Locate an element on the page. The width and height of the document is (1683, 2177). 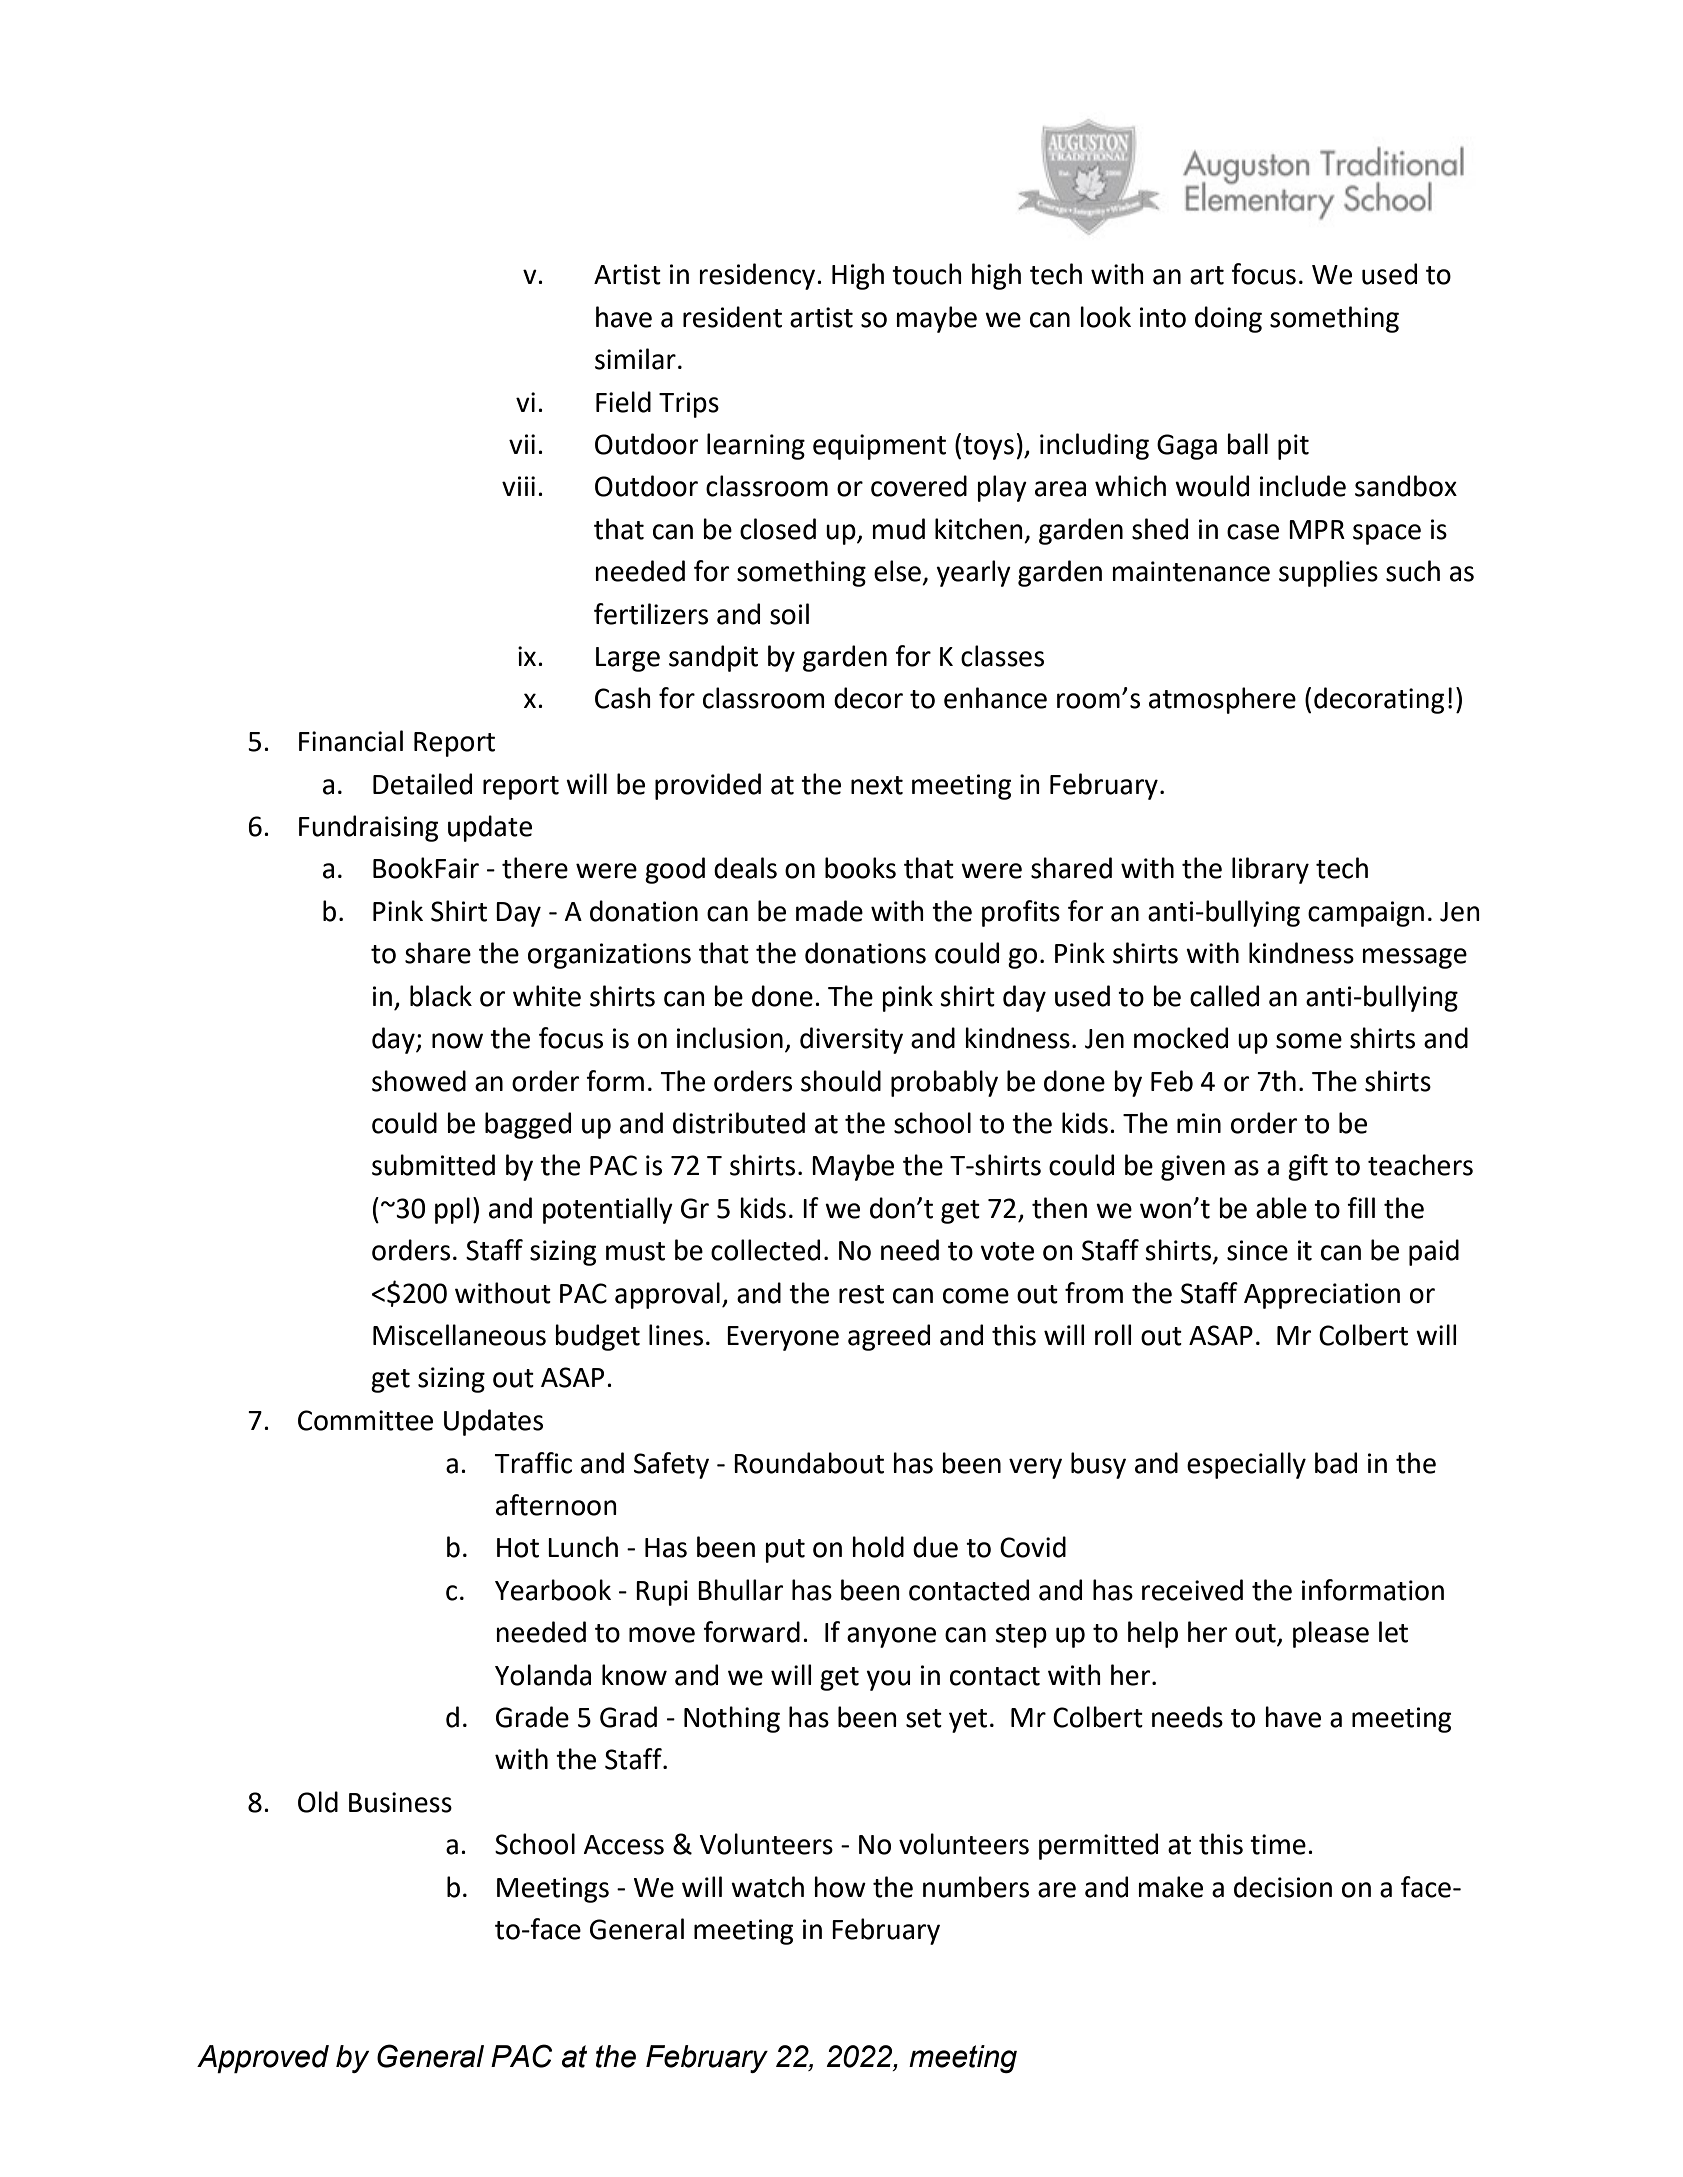
touch is located at coordinates (927, 274).
